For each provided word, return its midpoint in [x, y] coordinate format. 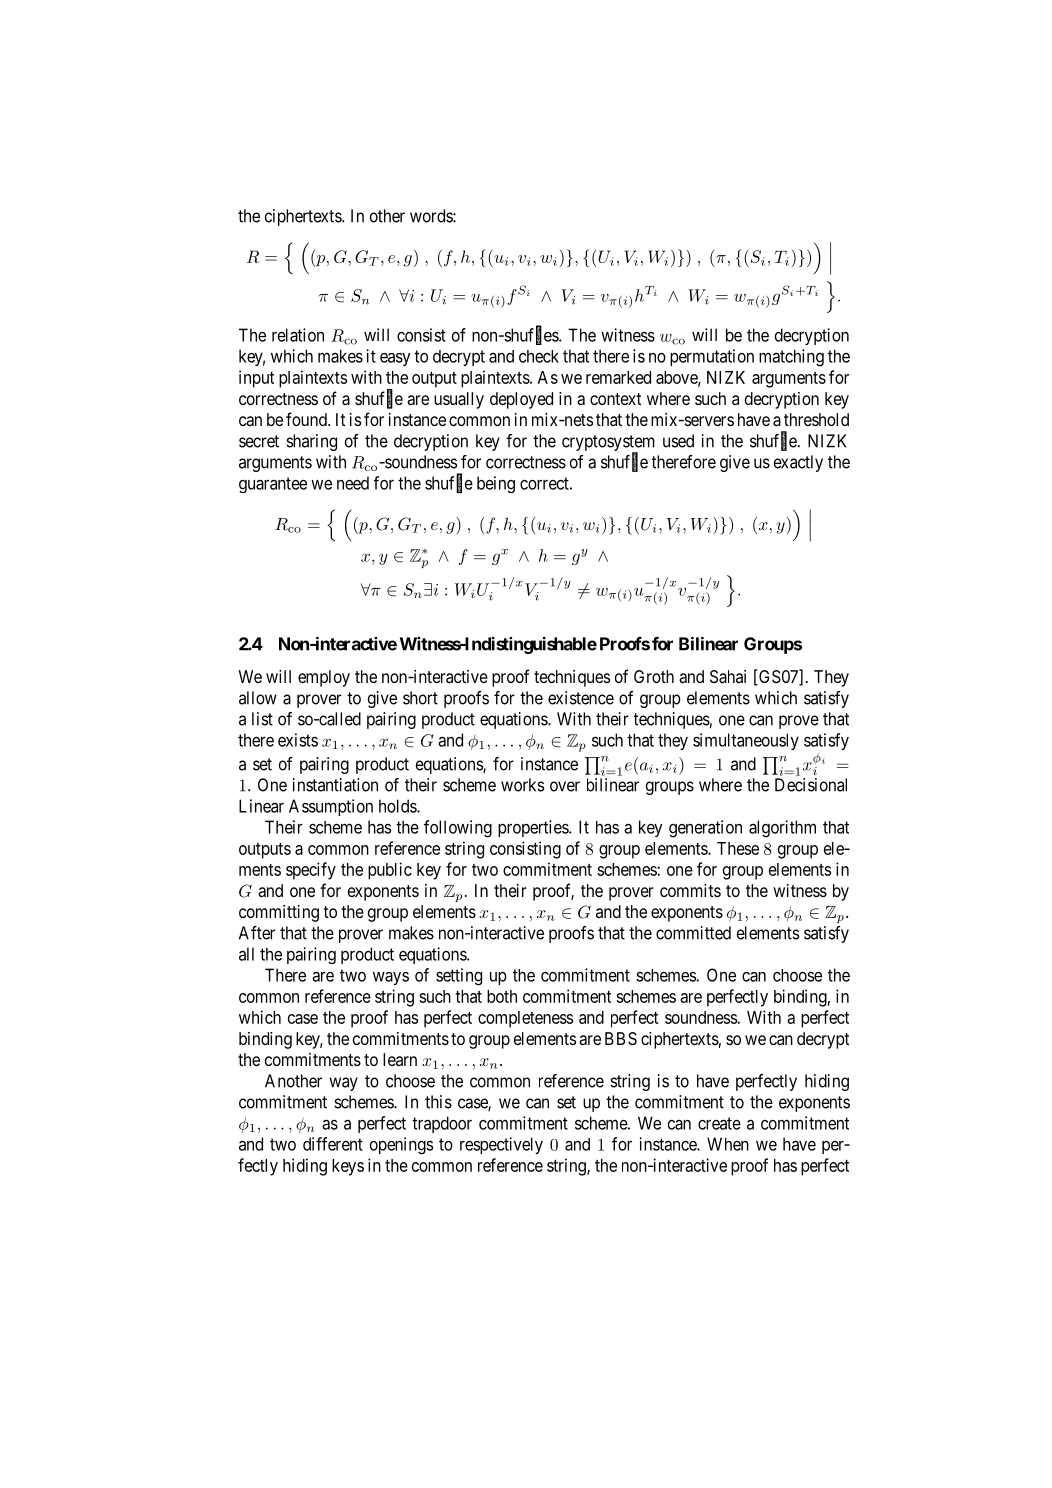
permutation [712, 357]
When [728, 1144]
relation [298, 335]
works [522, 785]
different [333, 1144]
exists [298, 740]
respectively [501, 1145]
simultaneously [746, 741]
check [539, 356]
